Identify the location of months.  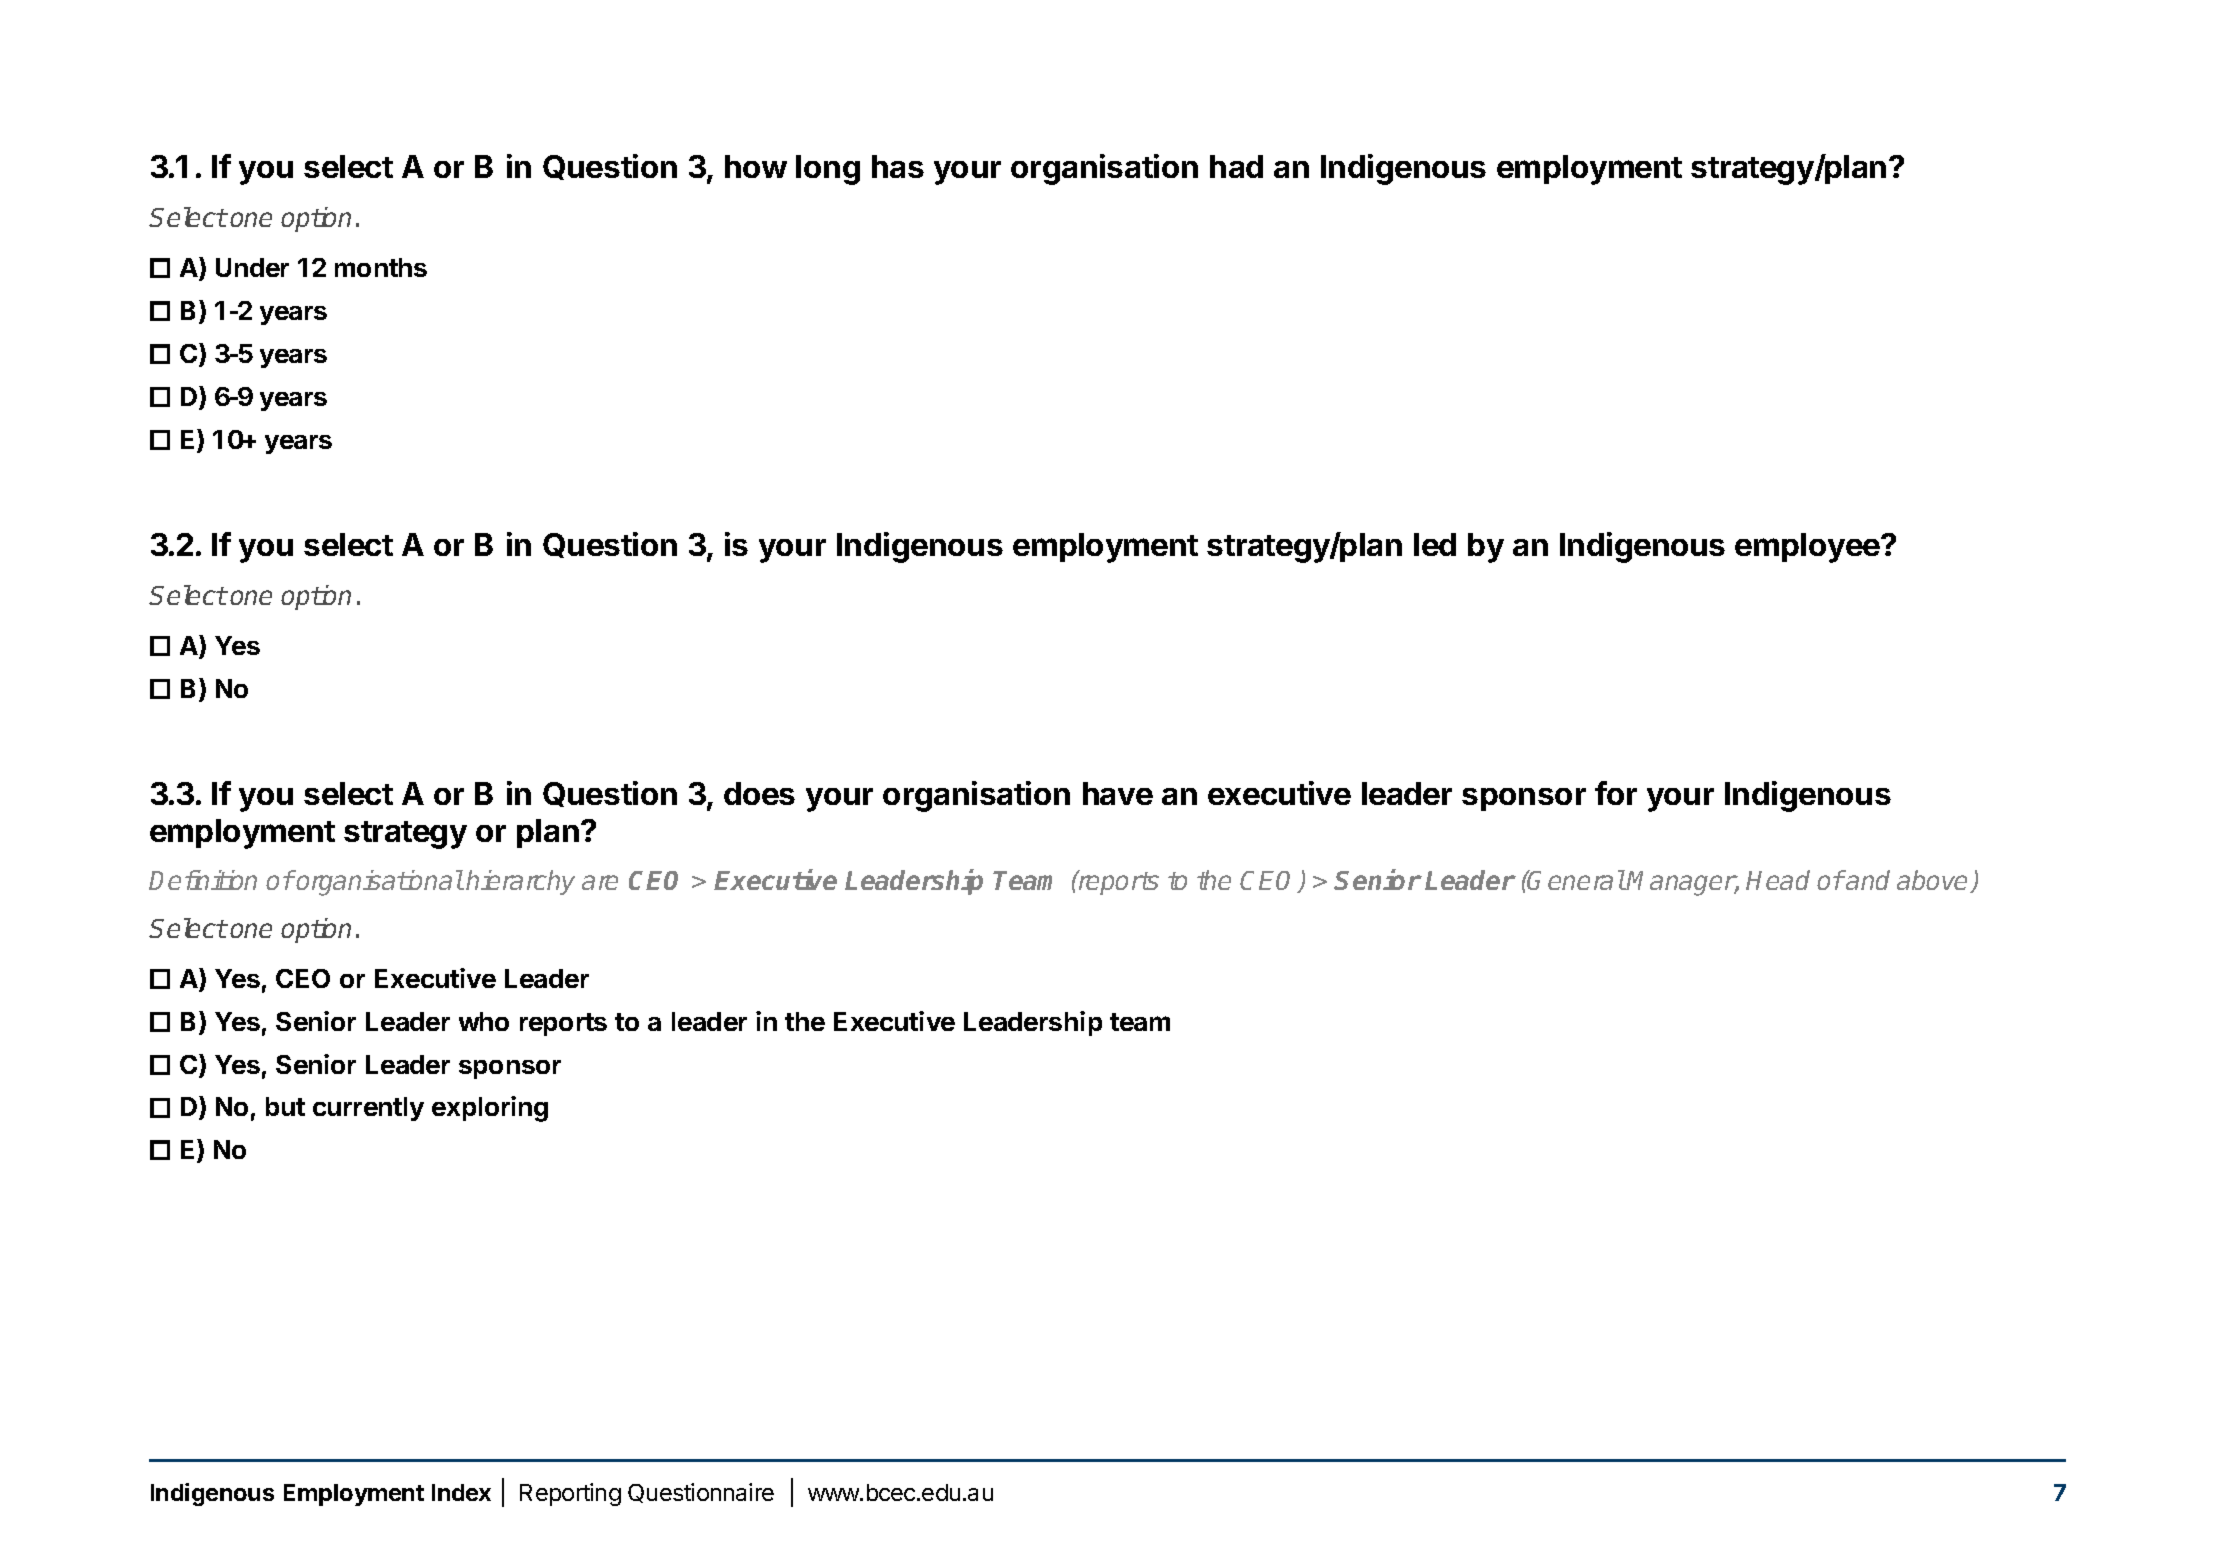
(381, 267).
